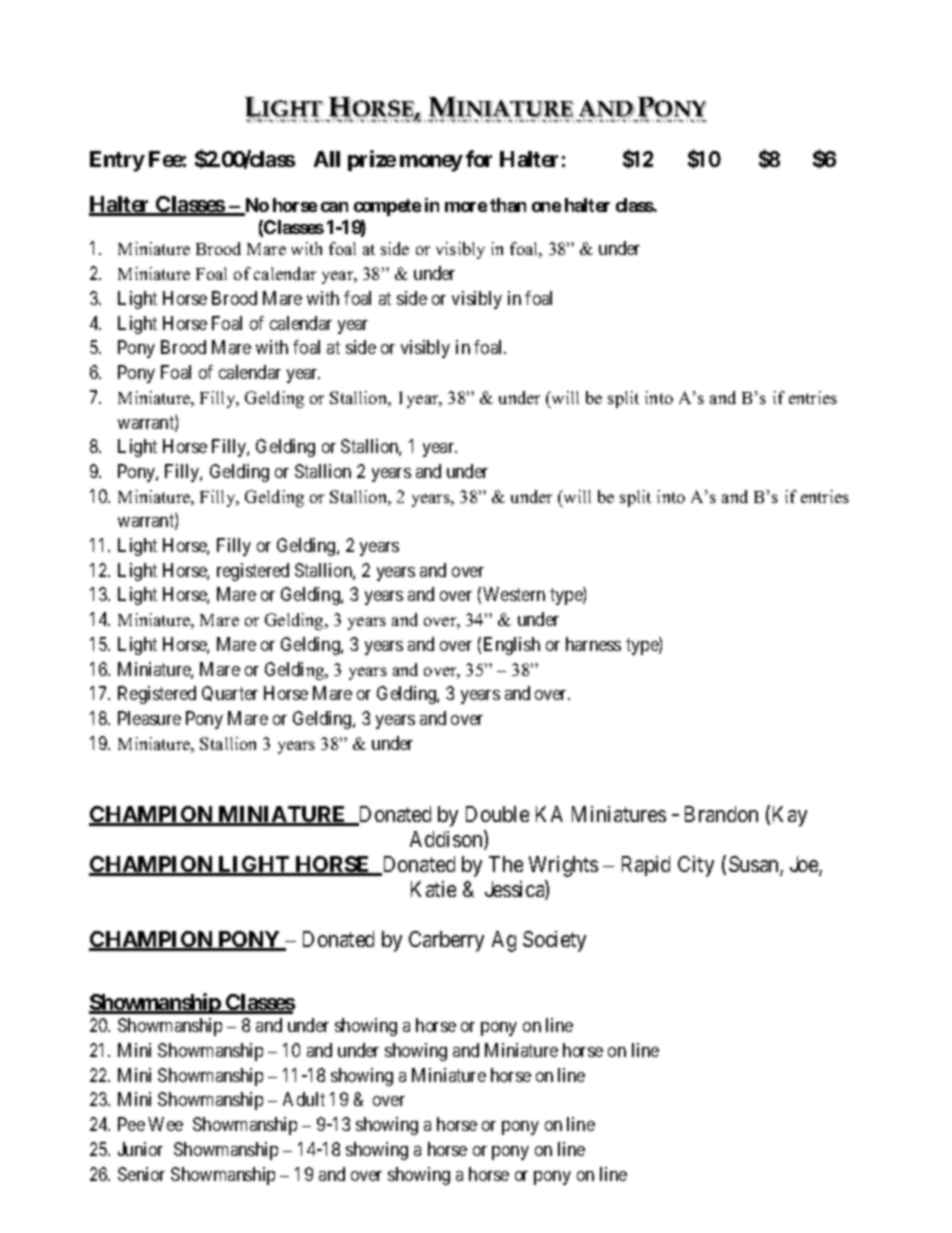 The height and width of the image is (1233, 952). Describe the element at coordinates (447, 840) in the image. I see `Addison` at that location.
